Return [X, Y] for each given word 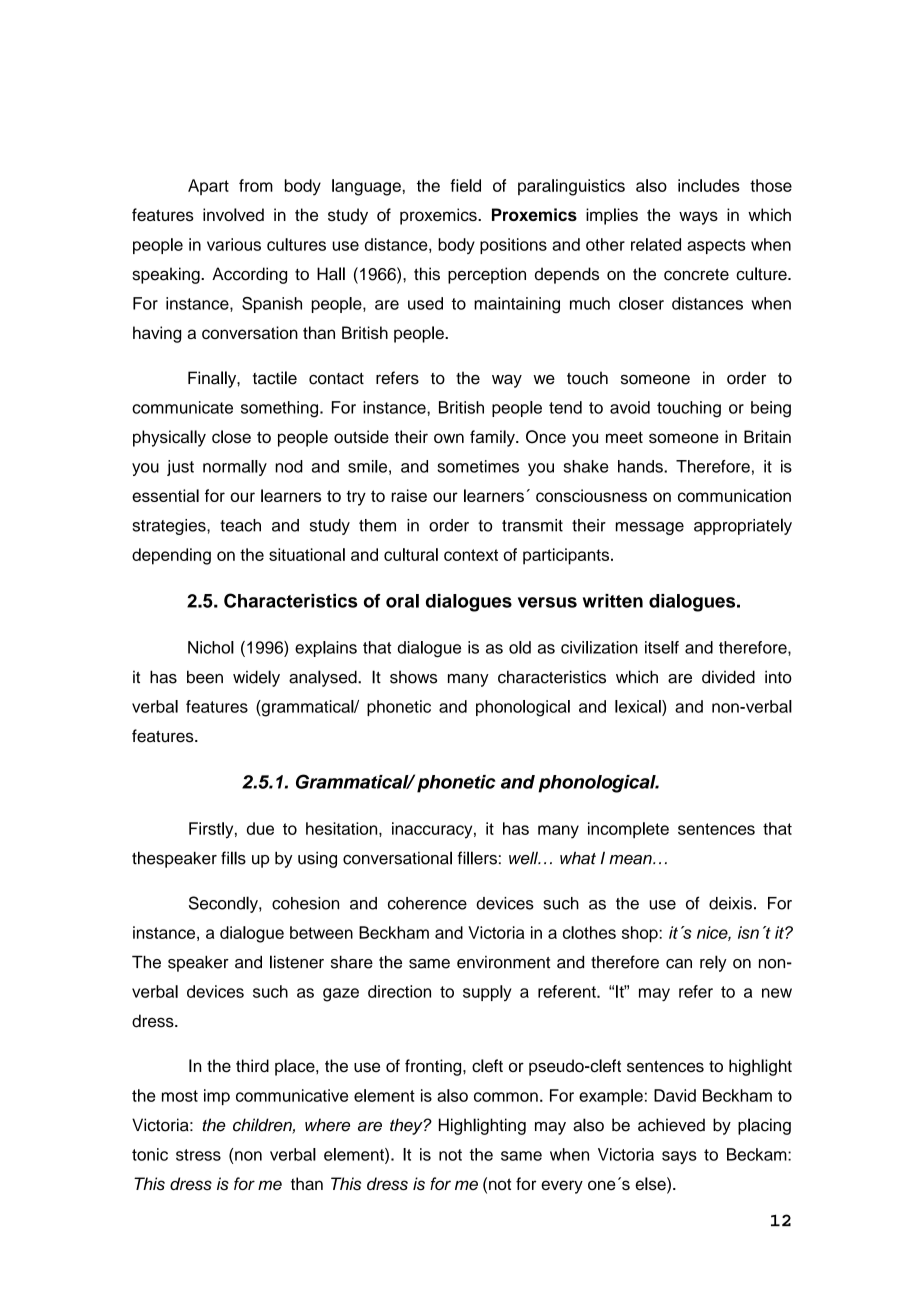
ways [698, 218]
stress [198, 1155]
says [679, 1157]
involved [233, 214]
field [465, 185]
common [506, 1097]
